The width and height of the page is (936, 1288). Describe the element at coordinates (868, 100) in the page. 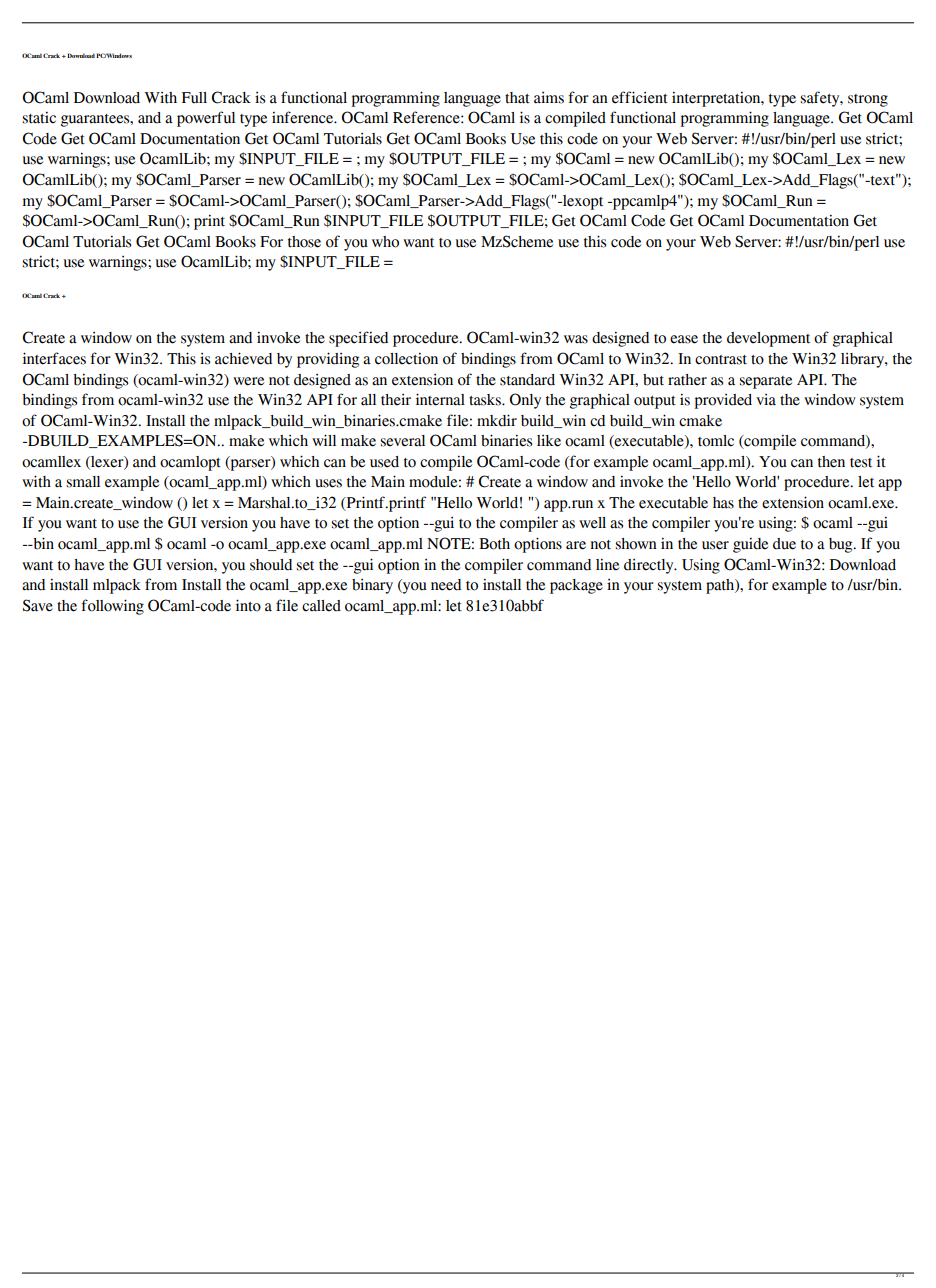

I see `strong` at that location.
